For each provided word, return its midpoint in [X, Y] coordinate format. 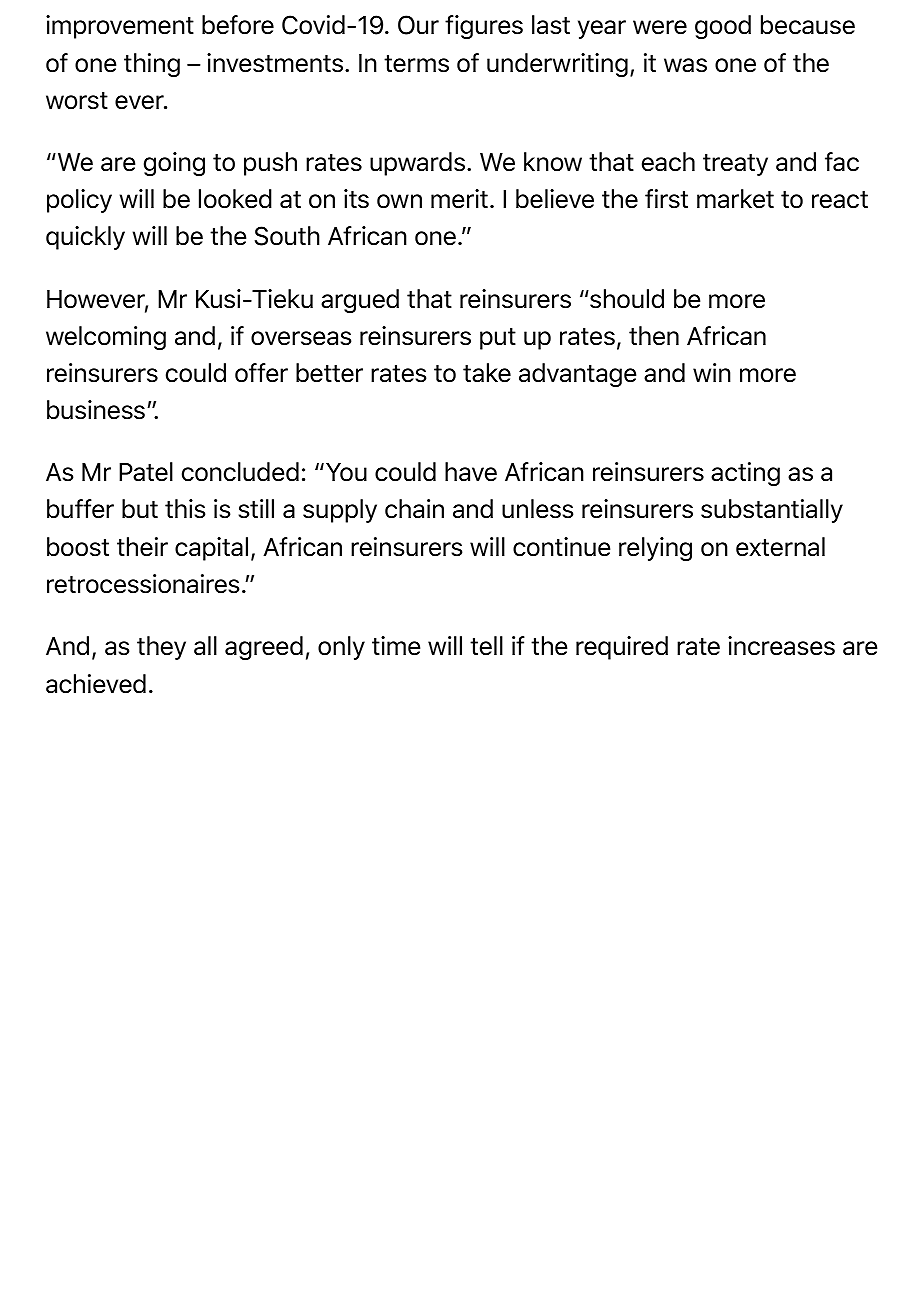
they [161, 648]
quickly [85, 238]
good [723, 27]
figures [484, 27]
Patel [146, 472]
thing [152, 65]
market [735, 199]
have [471, 472]
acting [745, 474]
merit [459, 199]
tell [486, 646]
